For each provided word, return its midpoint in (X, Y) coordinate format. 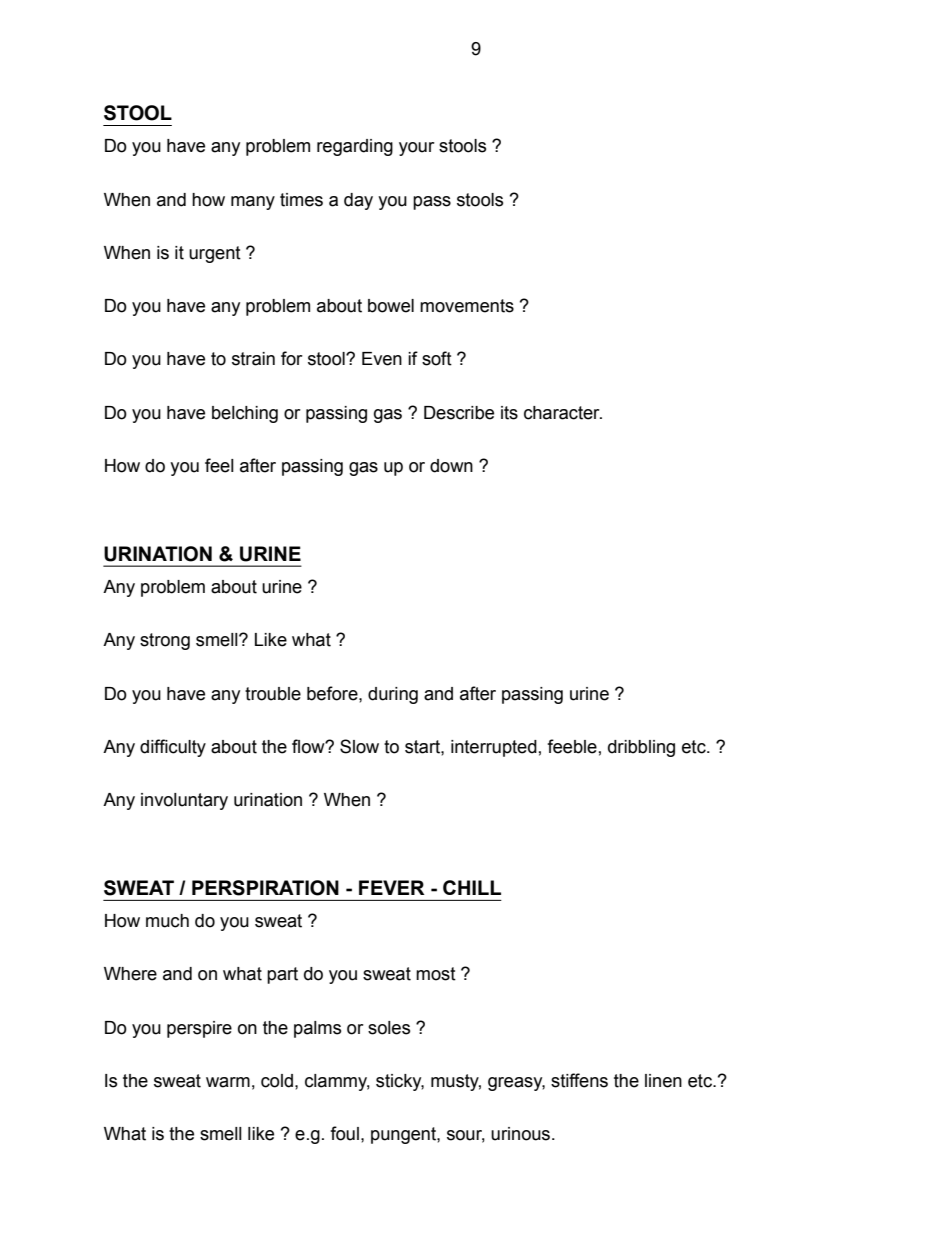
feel (219, 465)
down (451, 466)
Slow (359, 746)
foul (344, 1133)
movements (467, 306)
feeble (572, 746)
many (253, 203)
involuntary (184, 801)
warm (228, 1082)
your (417, 149)
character (563, 413)
